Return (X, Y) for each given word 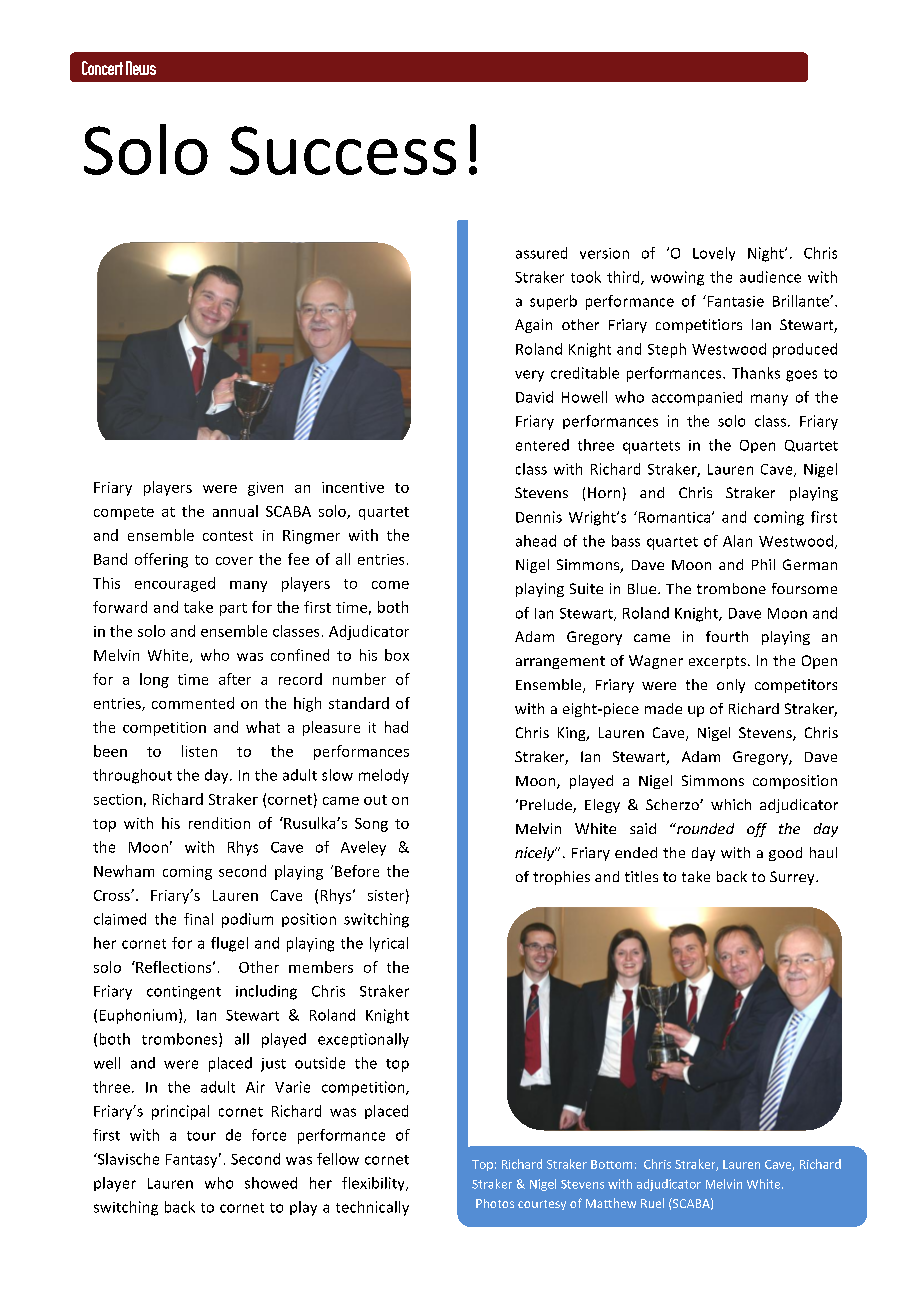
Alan (737, 541)
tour (201, 1136)
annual (235, 511)
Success (343, 150)
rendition (219, 823)
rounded (704, 828)
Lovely (714, 254)
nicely (536, 854)
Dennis (539, 517)
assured (541, 253)
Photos (495, 1203)
